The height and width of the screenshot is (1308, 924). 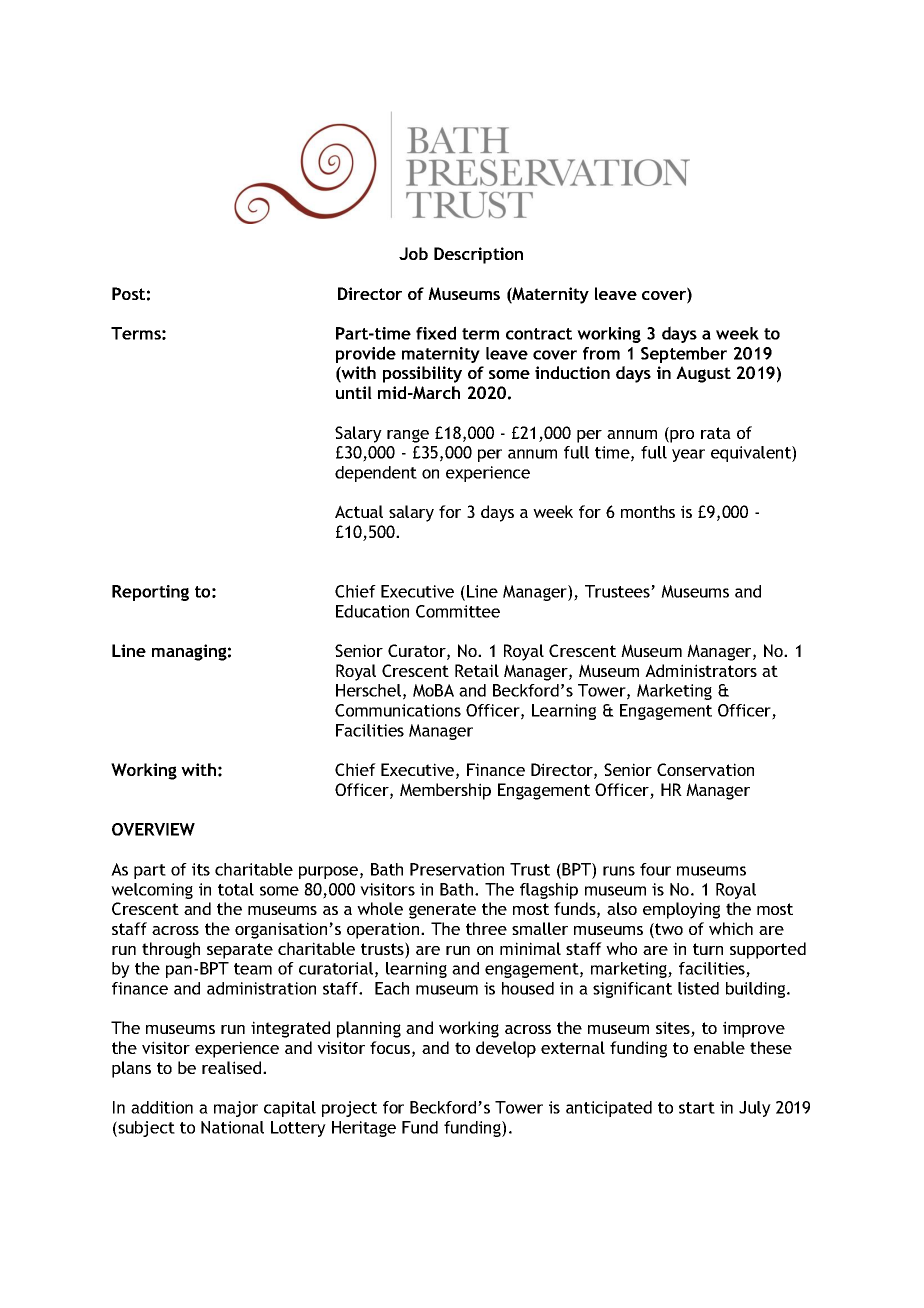 What do you see at coordinates (684, 355) in the screenshot?
I see `September` at bounding box center [684, 355].
